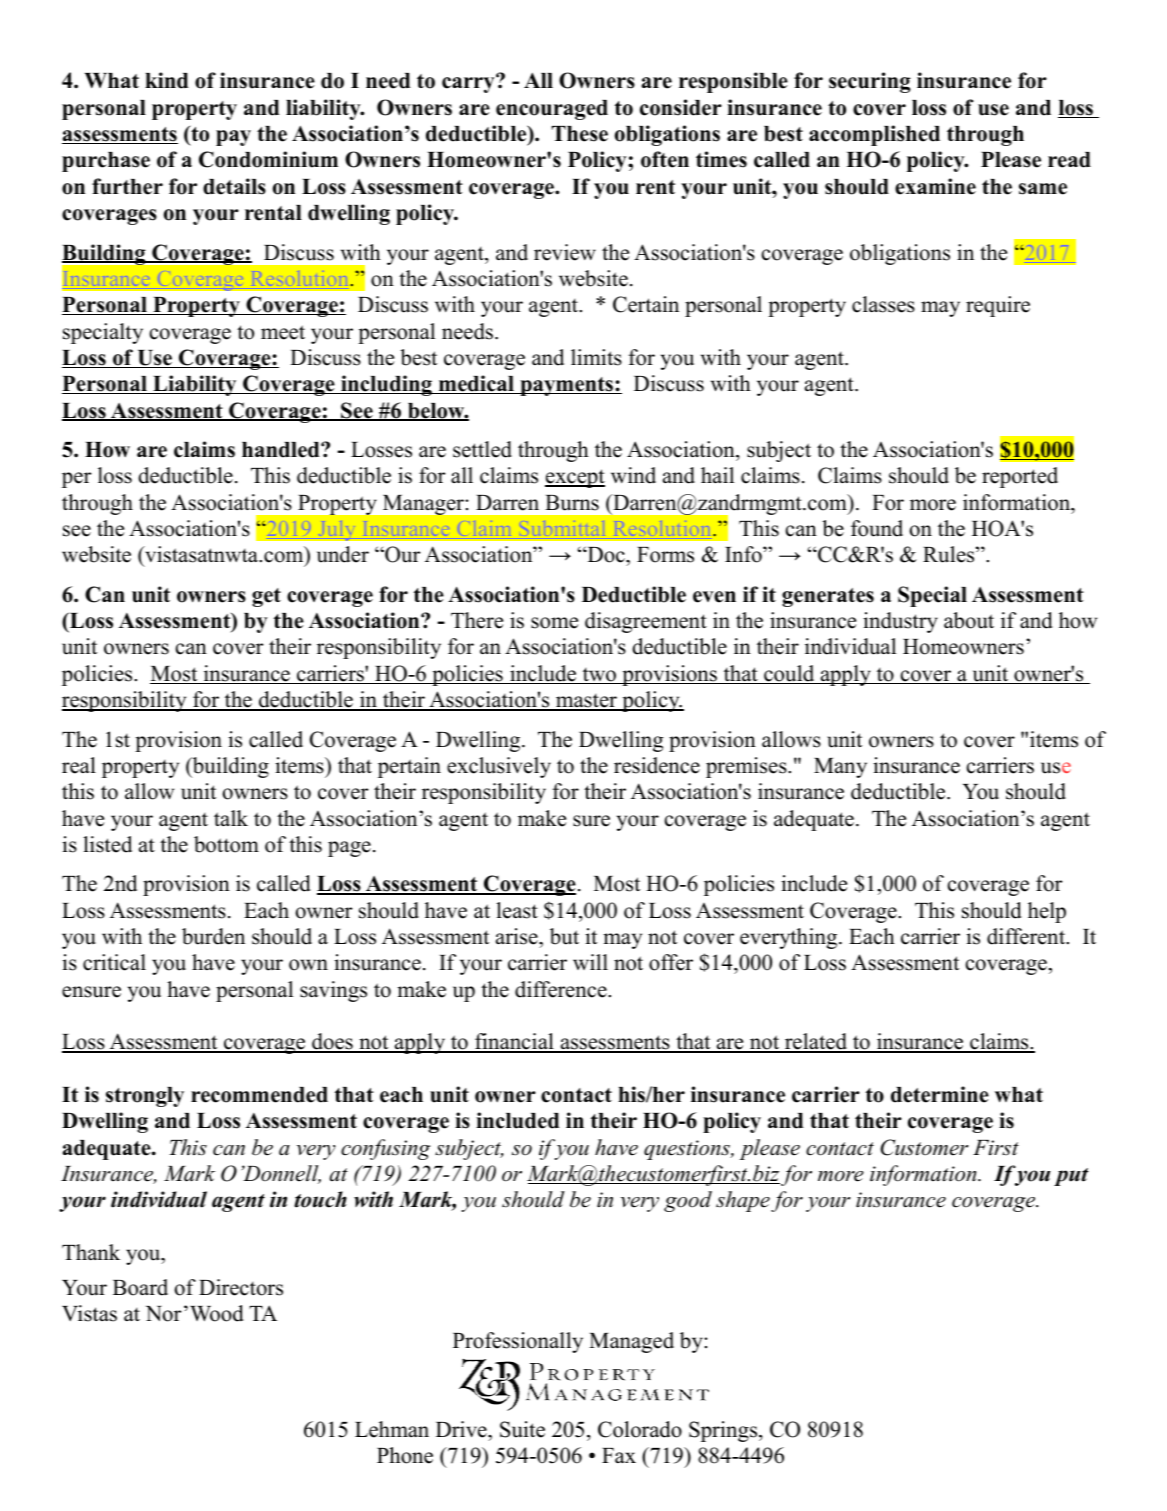  I want to click on Springs, so click(724, 1431).
